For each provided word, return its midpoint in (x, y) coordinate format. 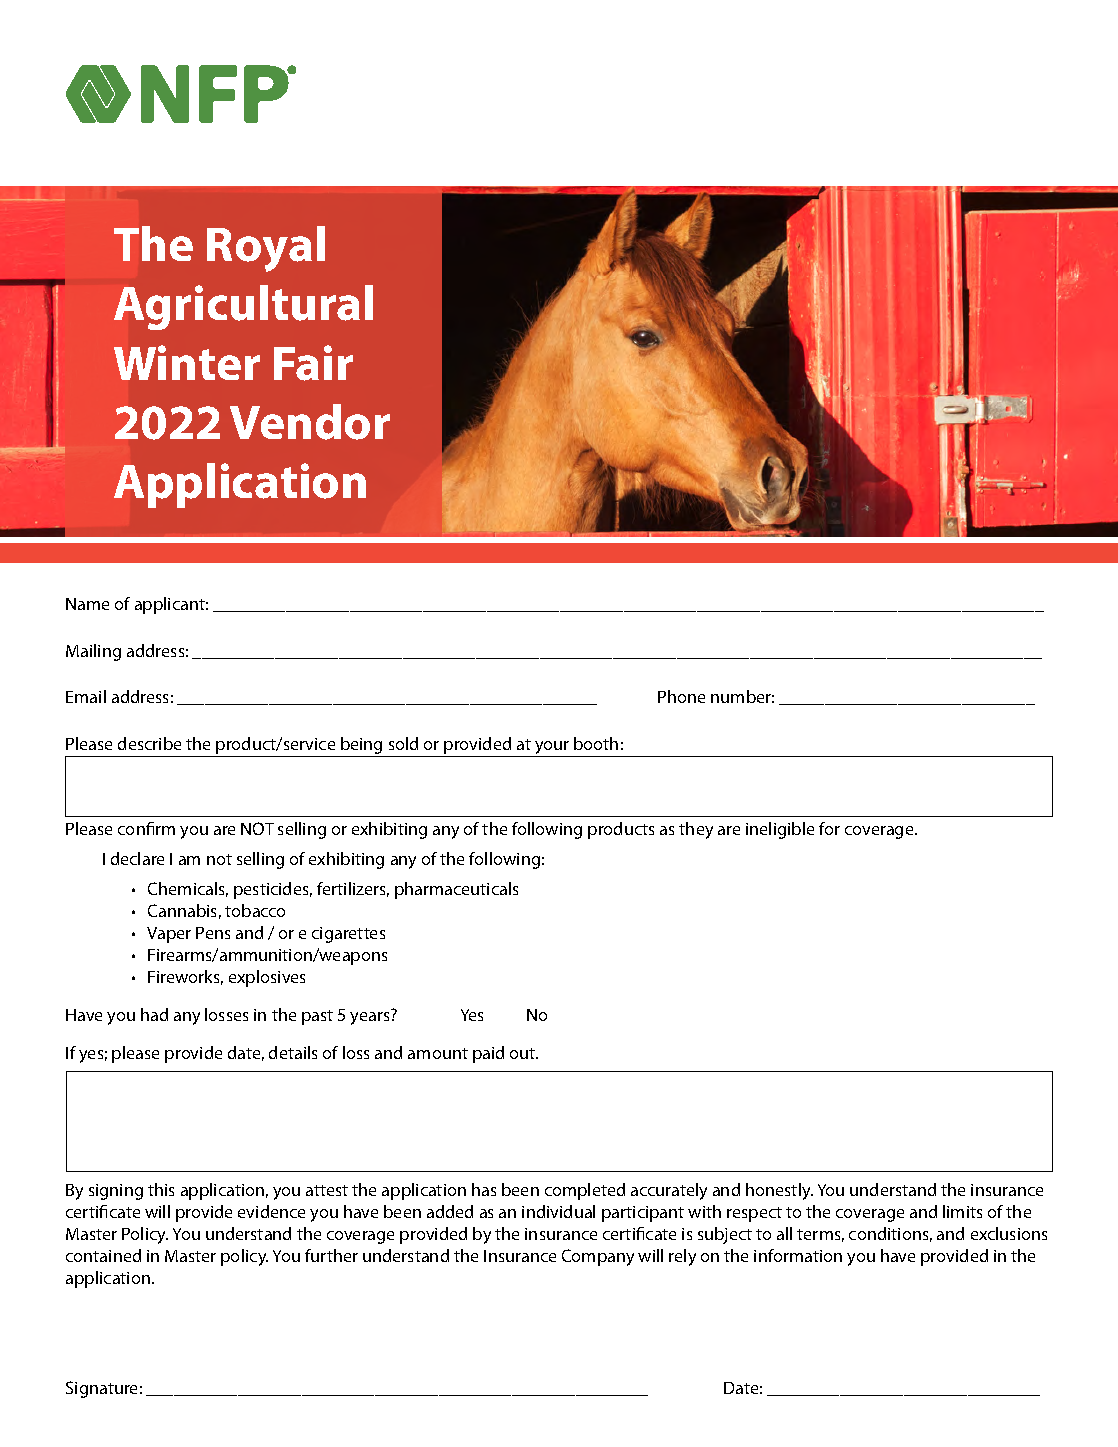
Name (87, 604)
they (696, 830)
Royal (266, 249)
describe (149, 743)
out (524, 1053)
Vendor (310, 422)
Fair (313, 363)
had (154, 1014)
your (552, 749)
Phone (681, 696)
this (161, 1189)
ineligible (780, 830)
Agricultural (243, 307)
